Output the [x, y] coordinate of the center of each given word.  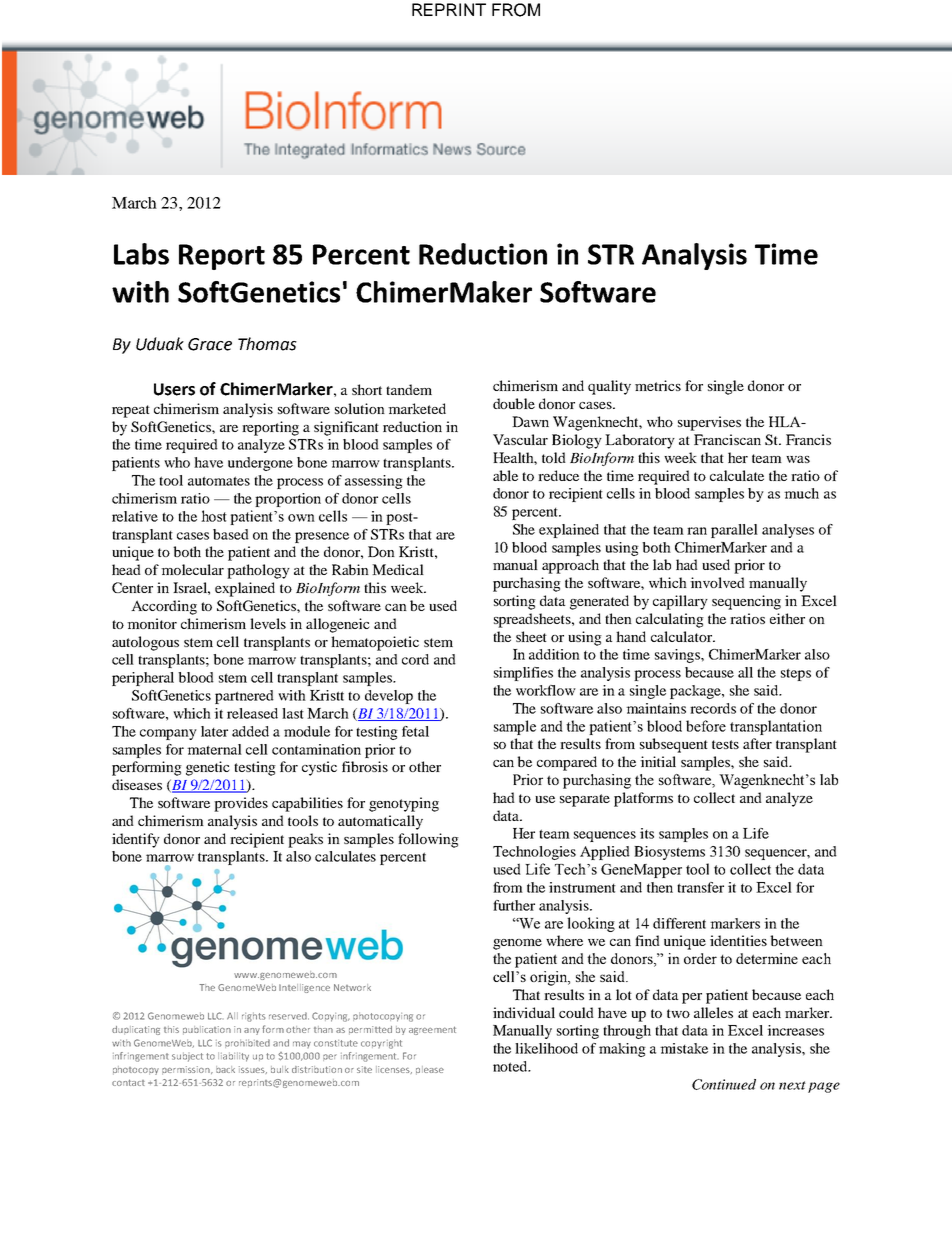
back [225, 1069]
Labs [141, 254]
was [798, 459]
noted [511, 1066]
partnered [244, 697]
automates [219, 481]
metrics [658, 385]
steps [796, 674]
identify [136, 840]
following [428, 840]
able [505, 475]
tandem [409, 389]
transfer [700, 887]
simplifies [523, 674]
